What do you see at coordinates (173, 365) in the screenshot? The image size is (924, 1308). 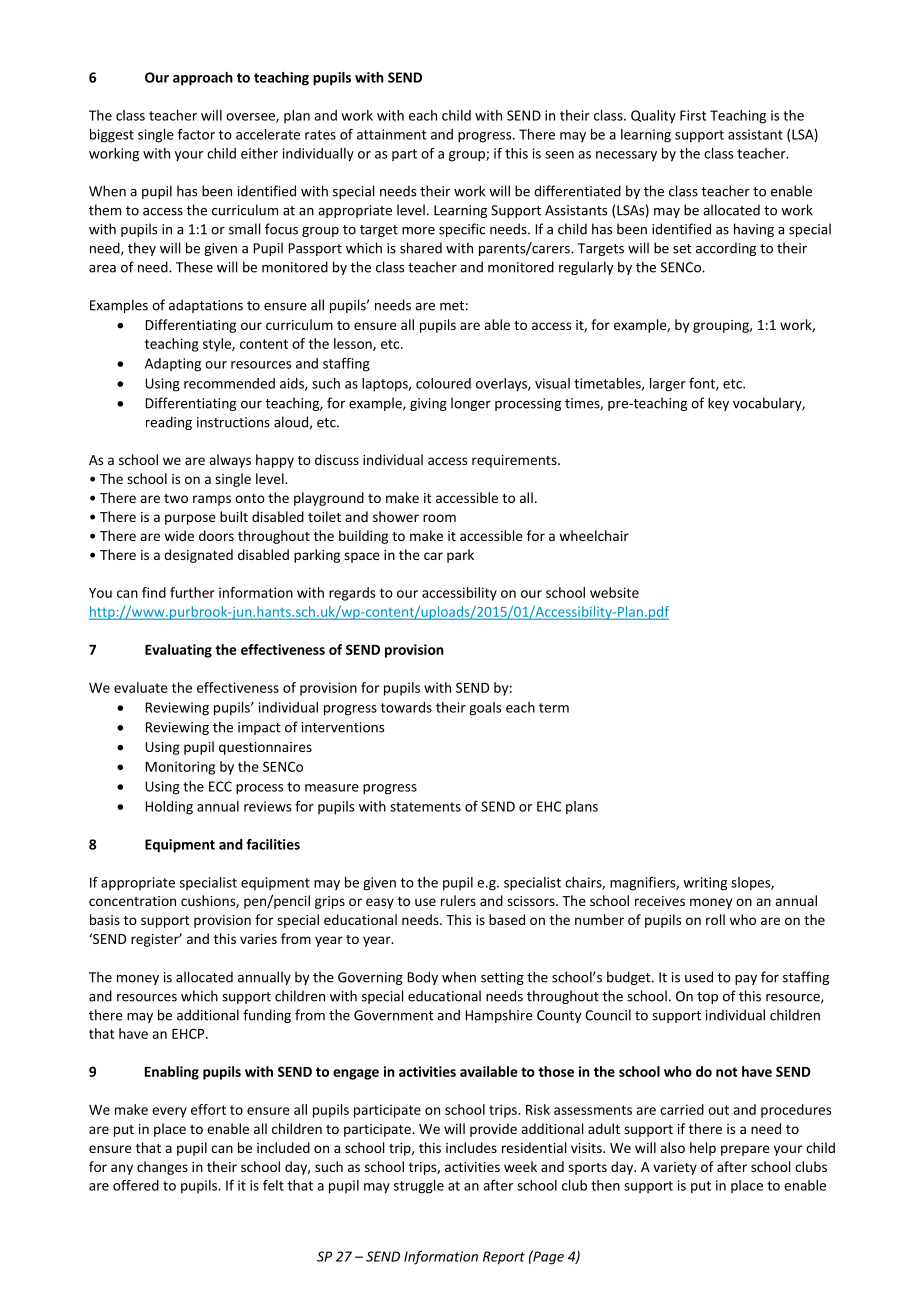 I see `Adapting` at bounding box center [173, 365].
